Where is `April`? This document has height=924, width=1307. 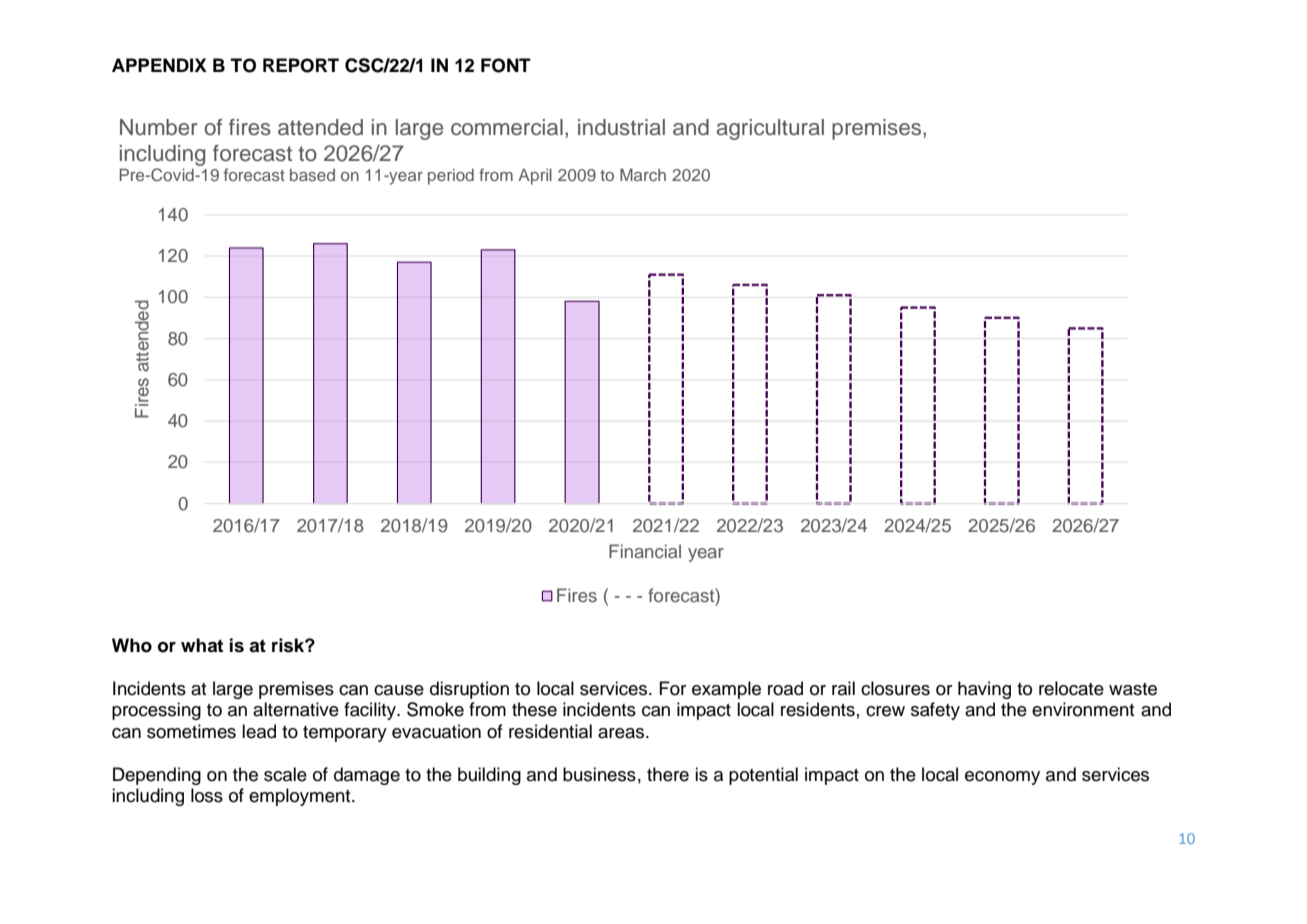 April is located at coordinates (535, 176).
